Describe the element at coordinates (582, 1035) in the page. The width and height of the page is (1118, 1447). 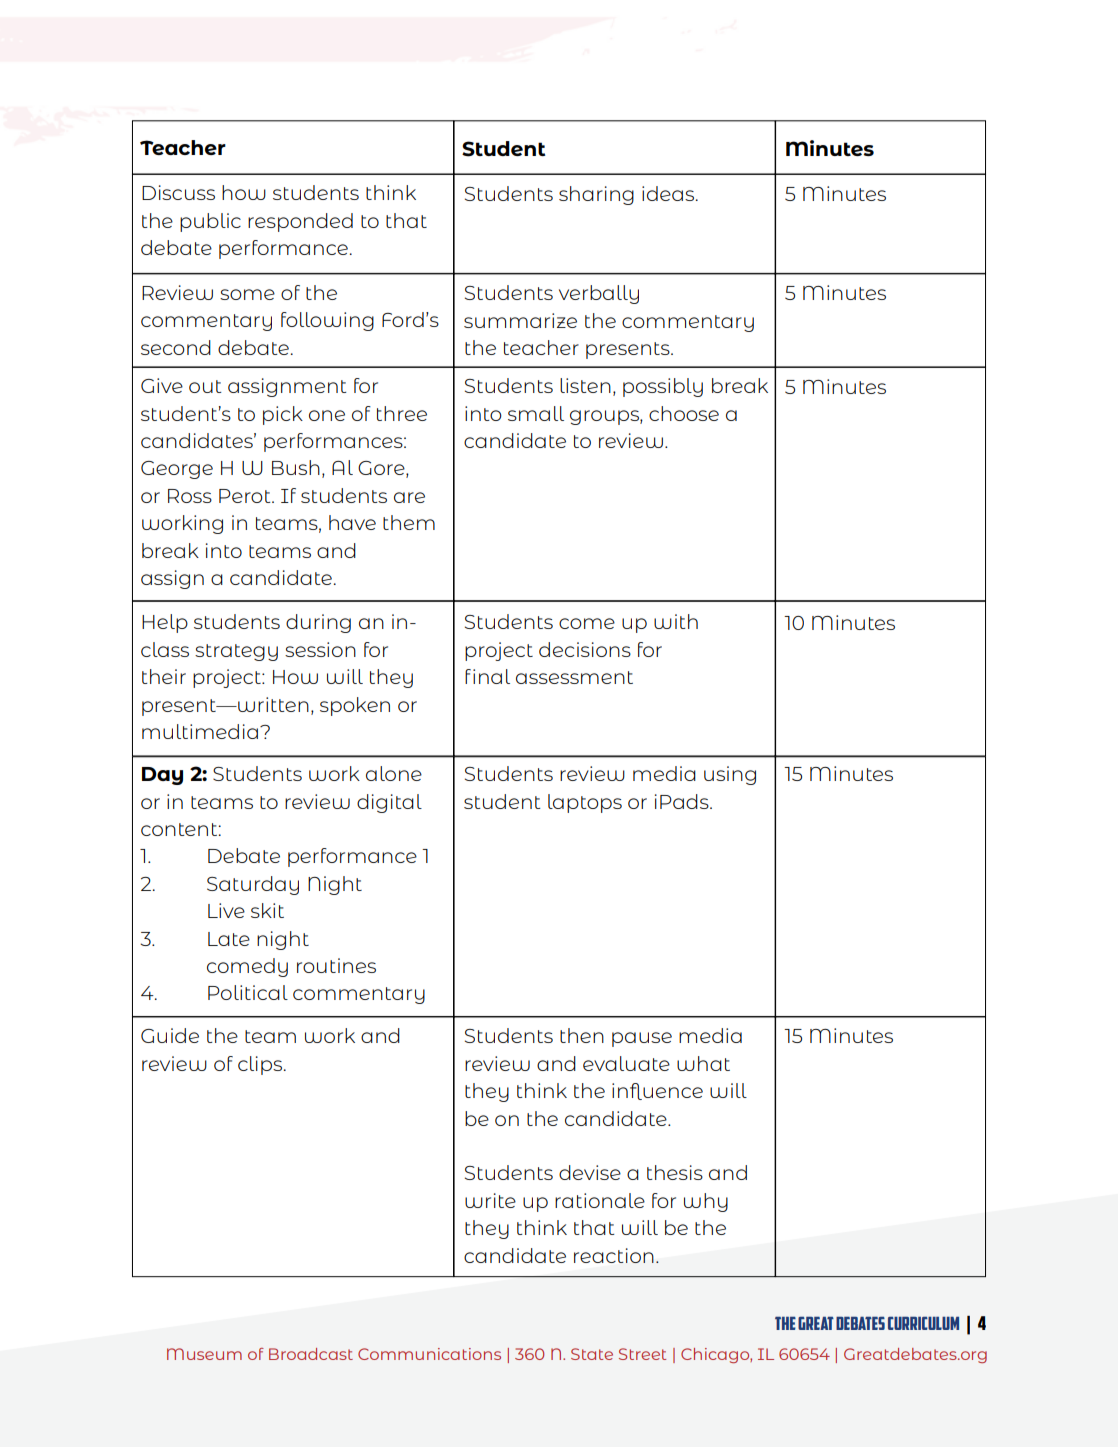
I see `then` at that location.
